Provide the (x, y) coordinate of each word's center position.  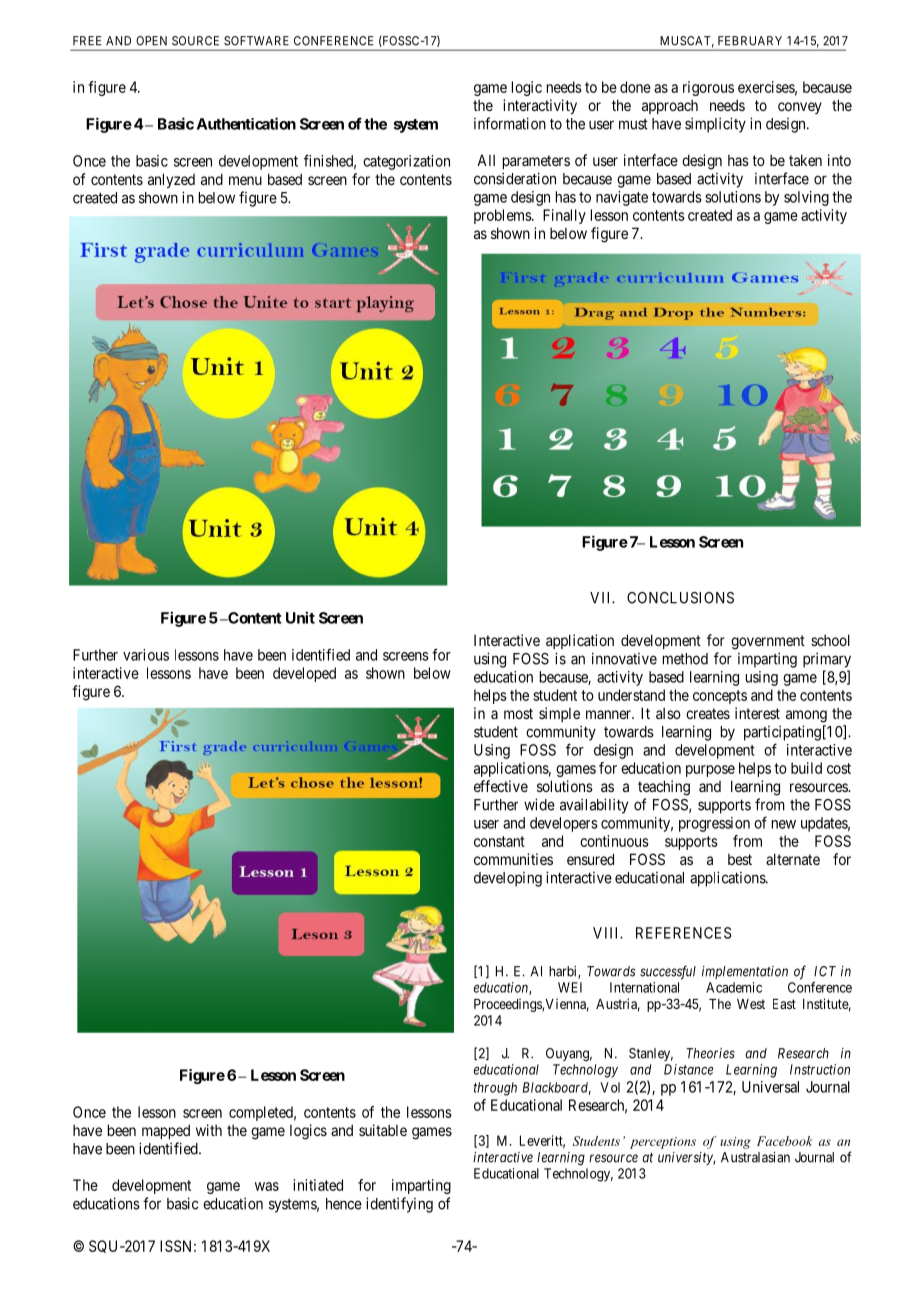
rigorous (708, 88)
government (768, 642)
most (518, 713)
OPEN (151, 41)
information (510, 123)
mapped (166, 1131)
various (146, 655)
